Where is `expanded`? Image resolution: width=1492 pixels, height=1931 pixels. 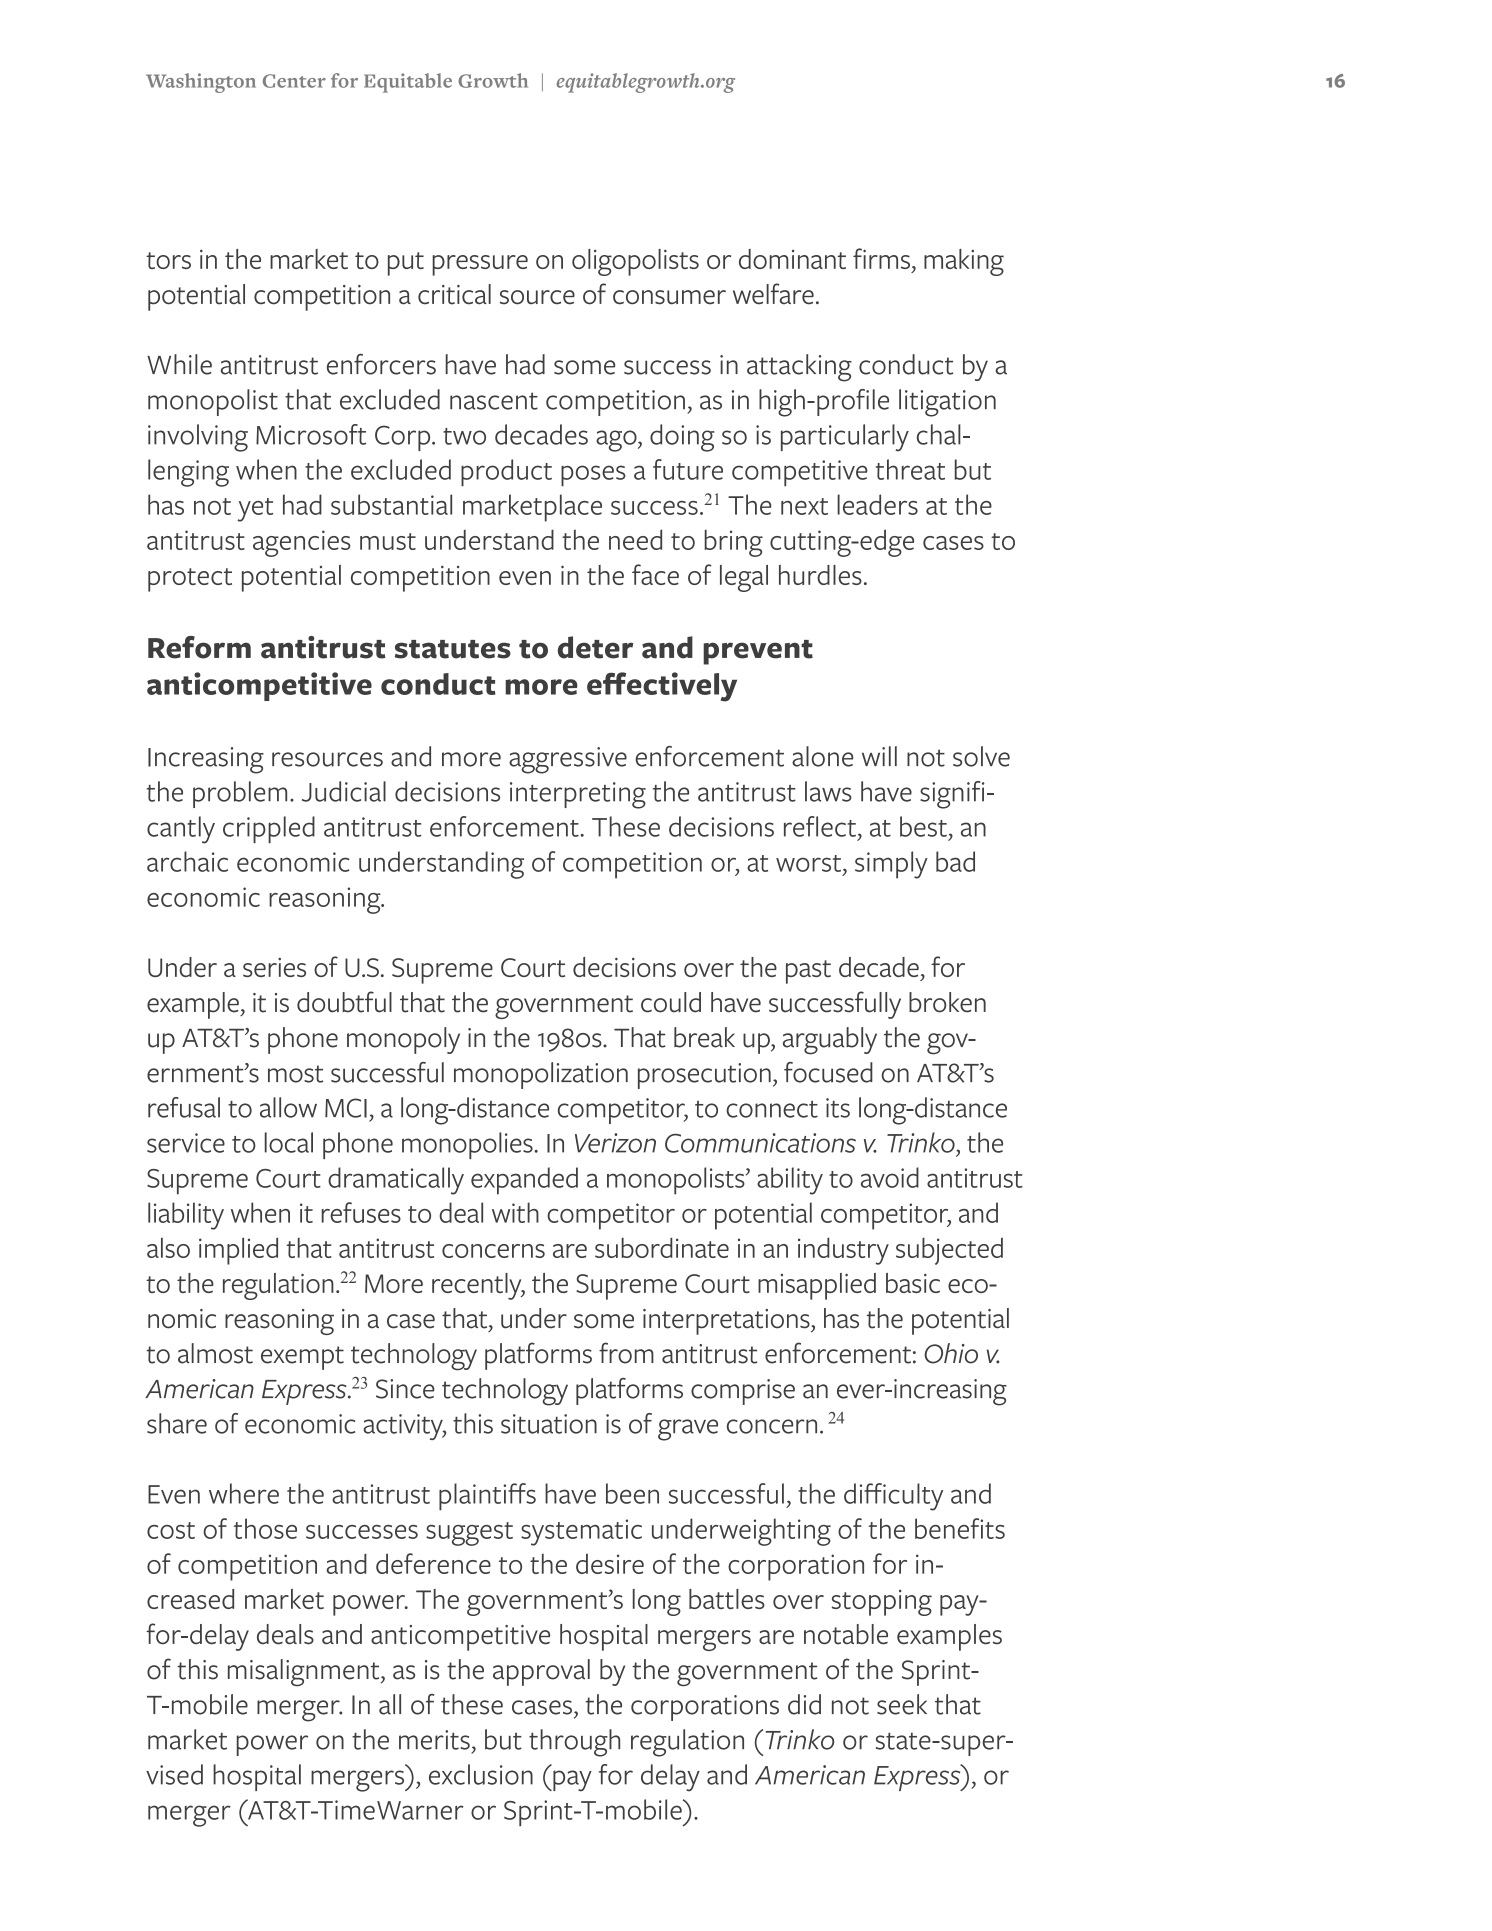
expanded is located at coordinates (524, 1181).
